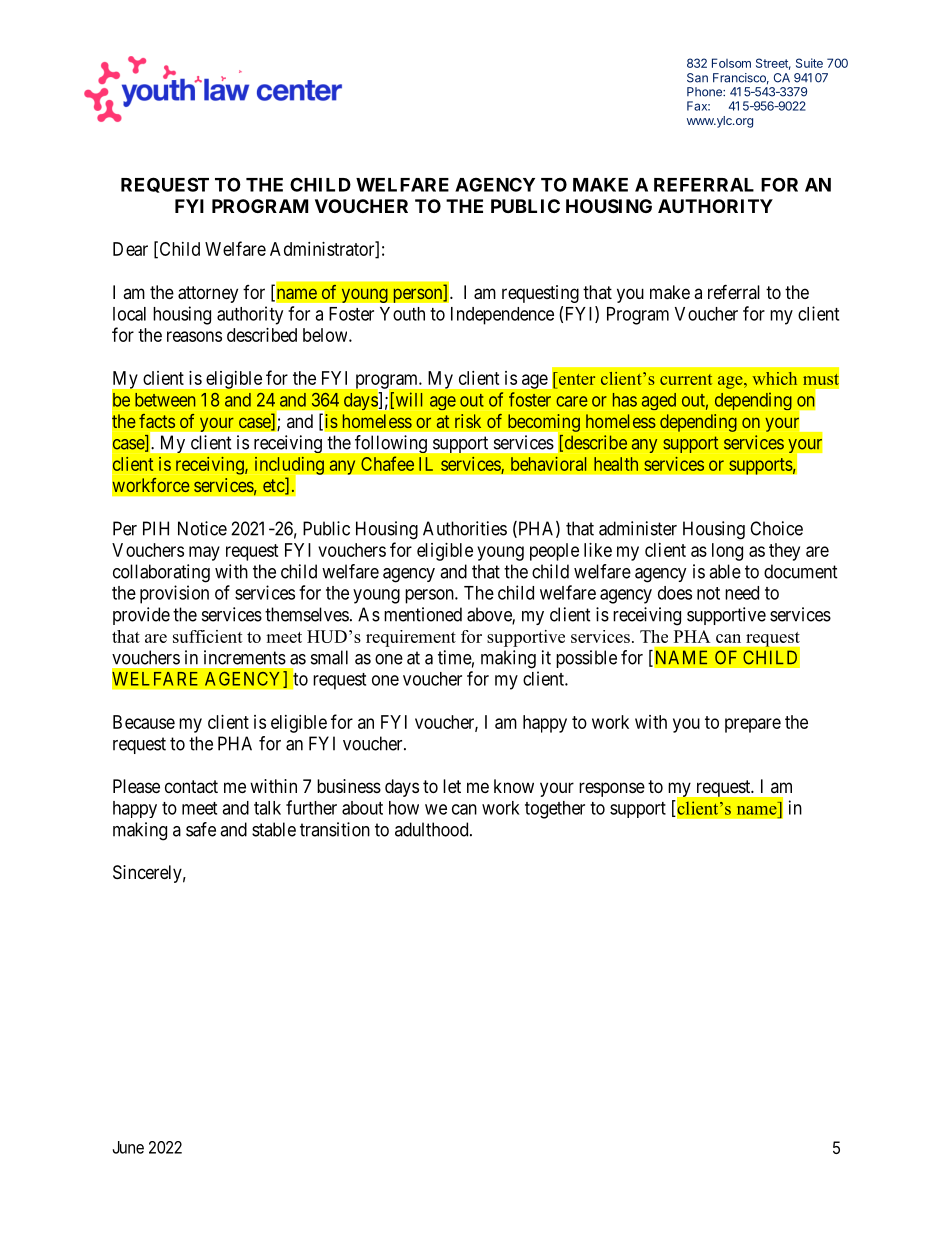  Describe the element at coordinates (705, 92) in the page. I see `Phone` at that location.
